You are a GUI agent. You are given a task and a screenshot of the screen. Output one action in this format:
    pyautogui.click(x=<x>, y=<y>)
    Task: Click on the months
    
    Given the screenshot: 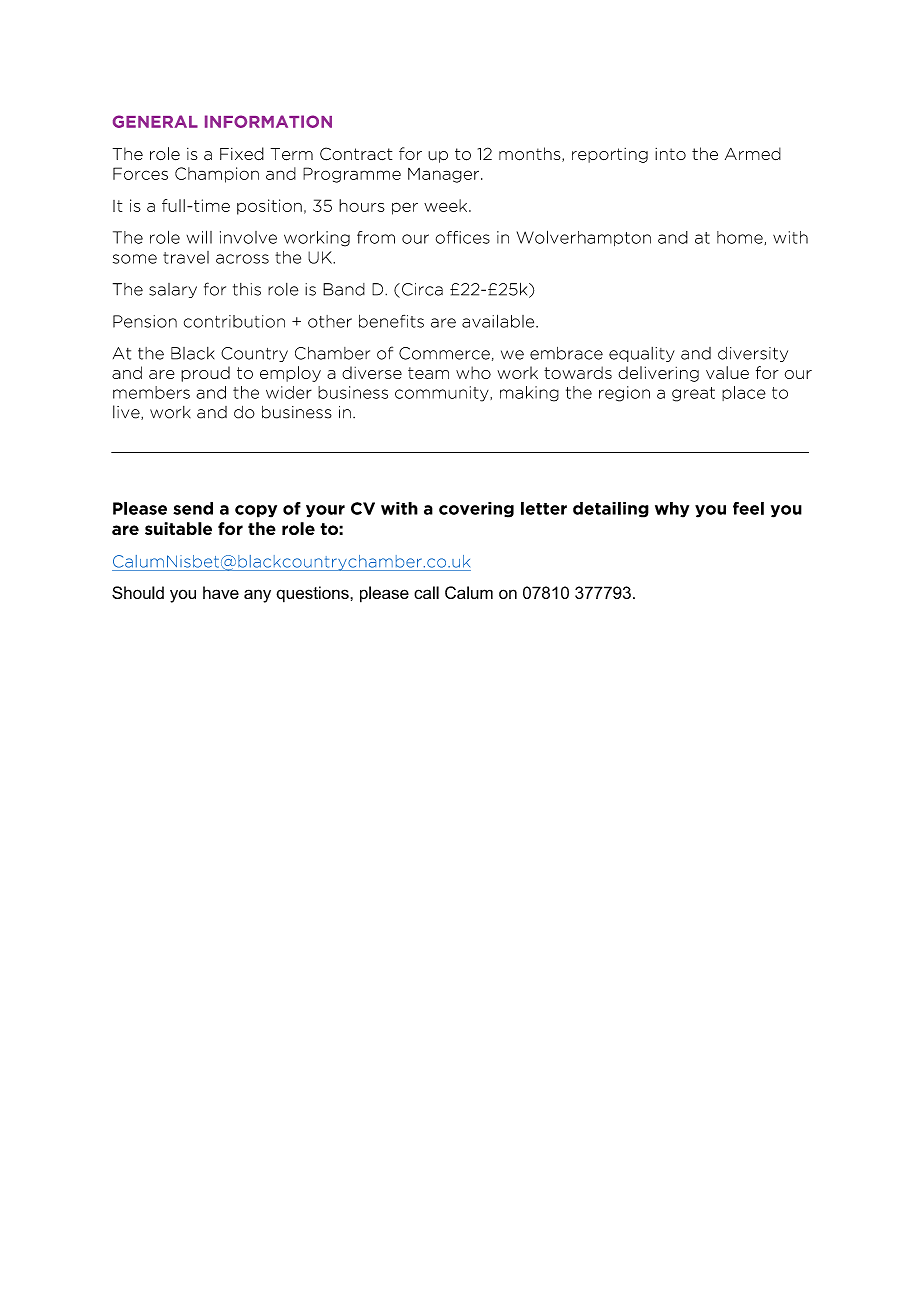 What is the action you would take?
    pyautogui.click(x=531, y=154)
